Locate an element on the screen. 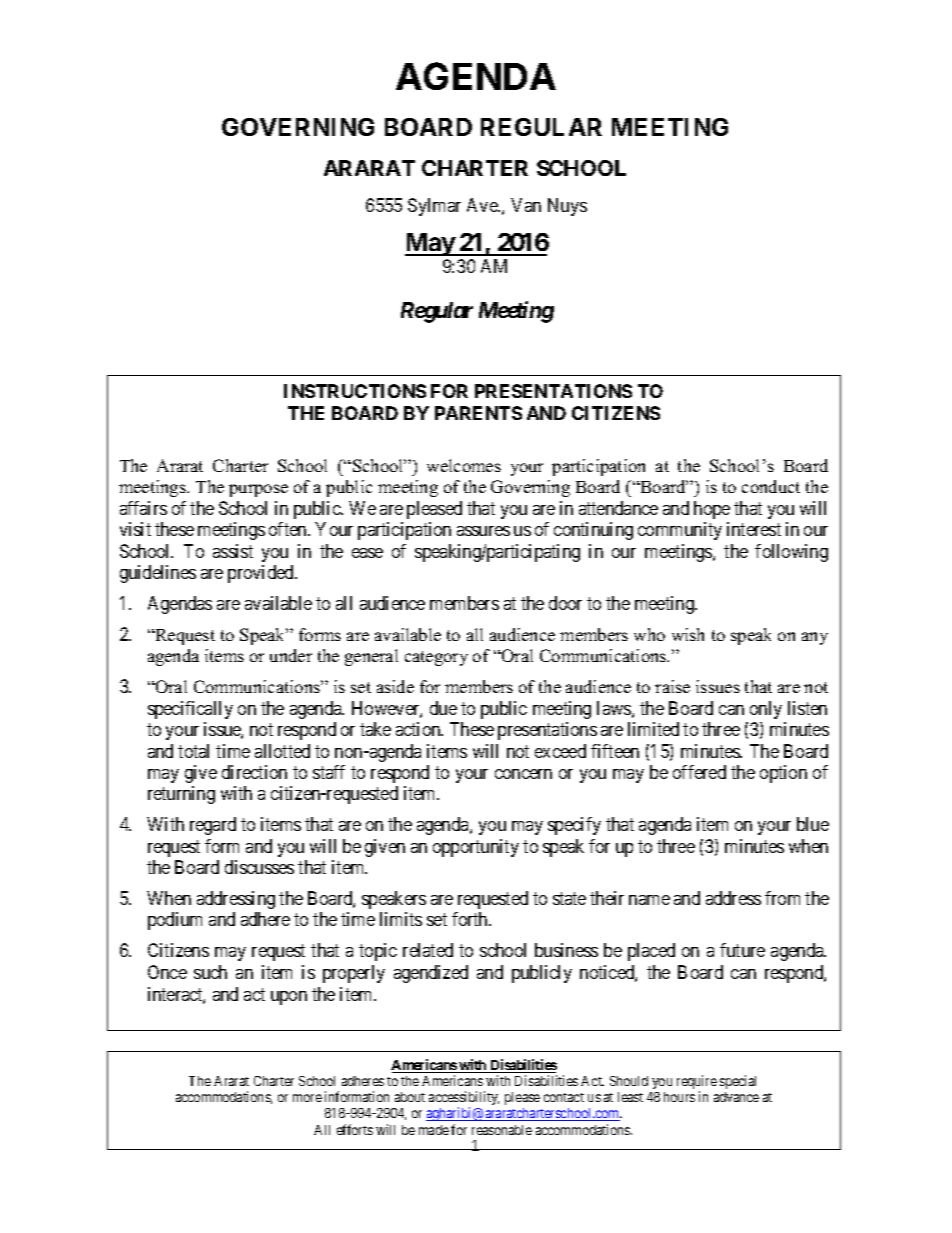 The height and width of the screenshot is (1233, 952). assist is located at coordinates (233, 551).
